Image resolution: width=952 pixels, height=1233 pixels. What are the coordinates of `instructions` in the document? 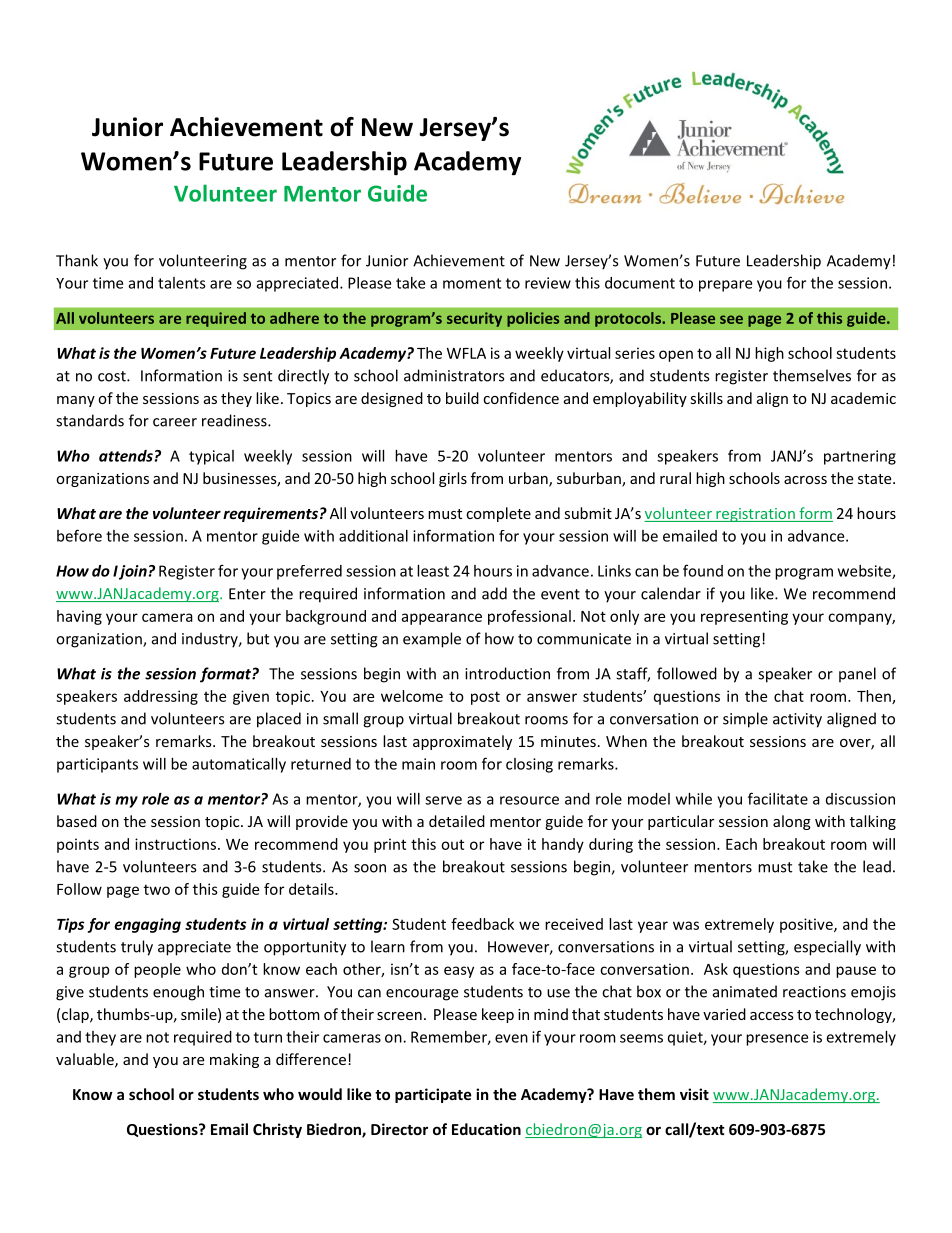 It's located at (175, 844).
